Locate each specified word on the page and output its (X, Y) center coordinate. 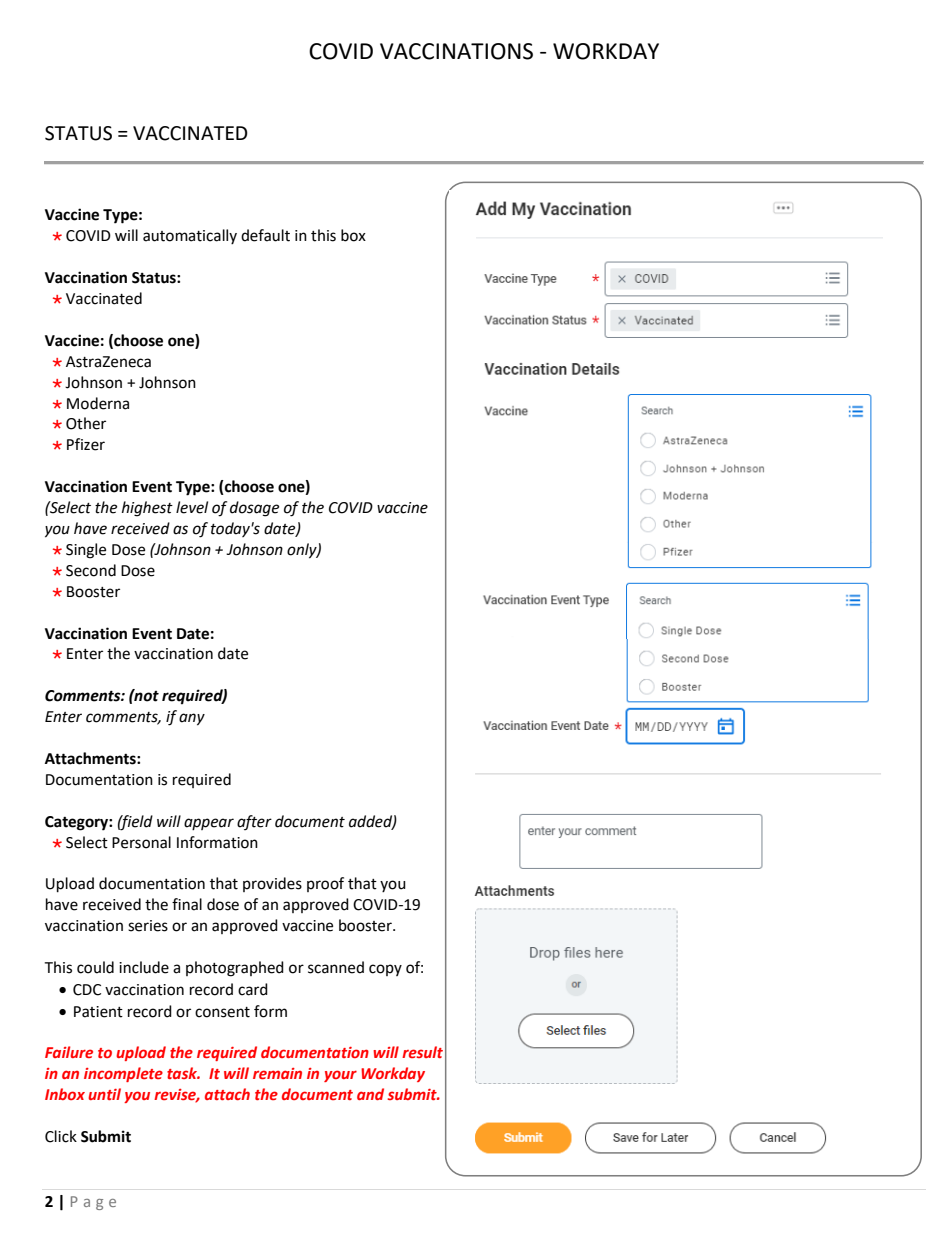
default (265, 235)
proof (325, 884)
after (254, 822)
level (192, 507)
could (95, 967)
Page (93, 1203)
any (192, 719)
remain (277, 1073)
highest (147, 509)
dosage (254, 509)
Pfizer (86, 444)
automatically (190, 236)
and (370, 1094)
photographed (235, 969)
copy (385, 970)
